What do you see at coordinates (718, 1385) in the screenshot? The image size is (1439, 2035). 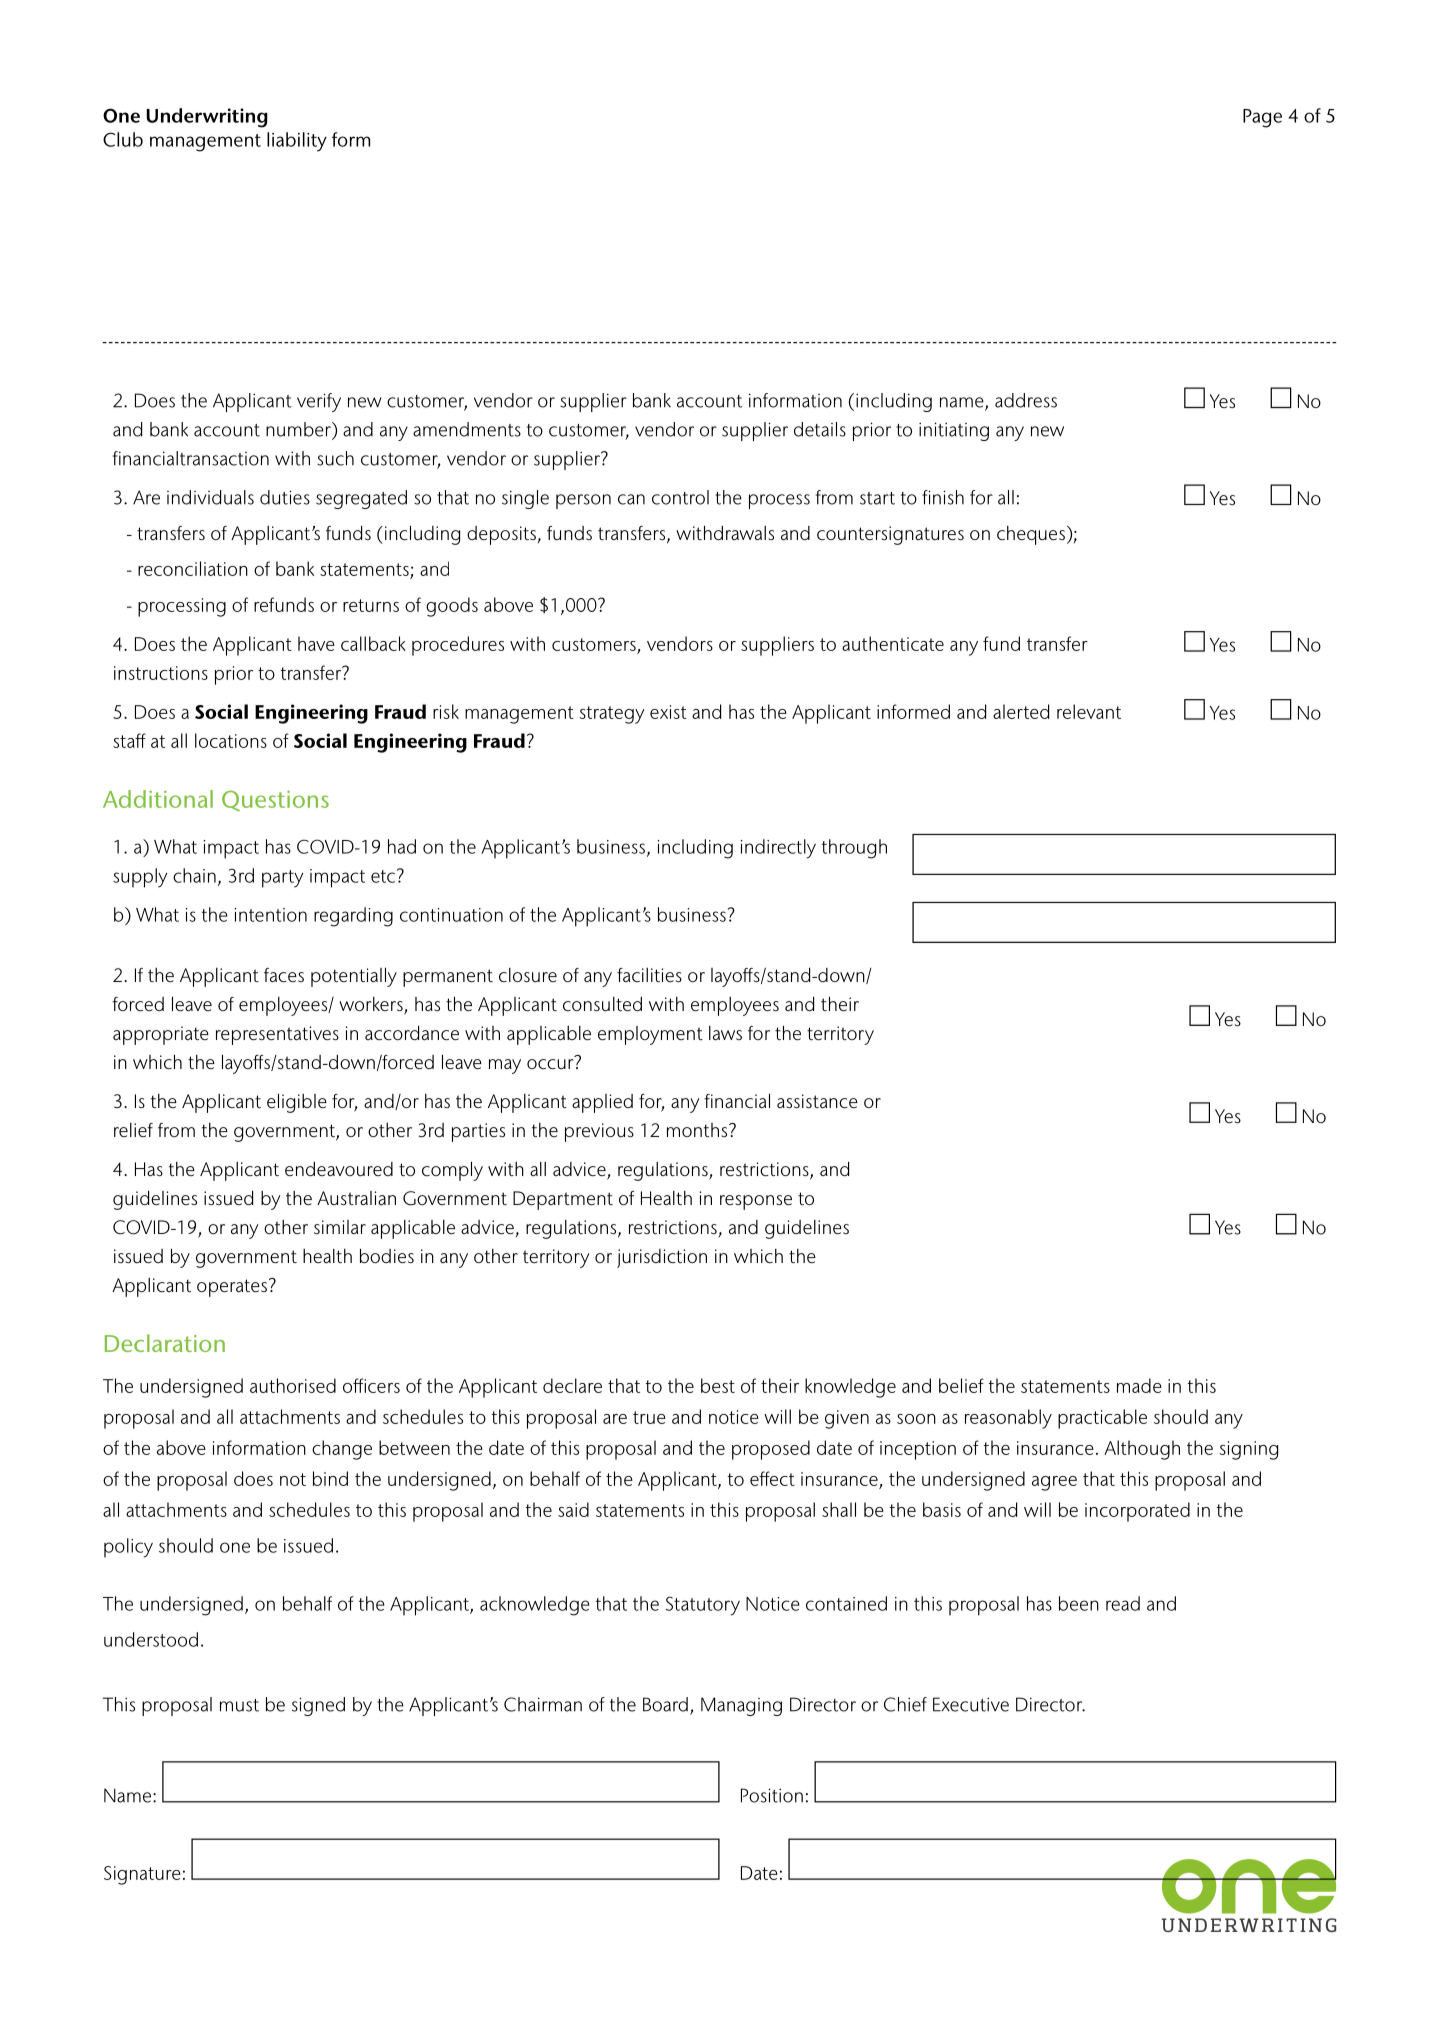 I see `best` at bounding box center [718, 1385].
